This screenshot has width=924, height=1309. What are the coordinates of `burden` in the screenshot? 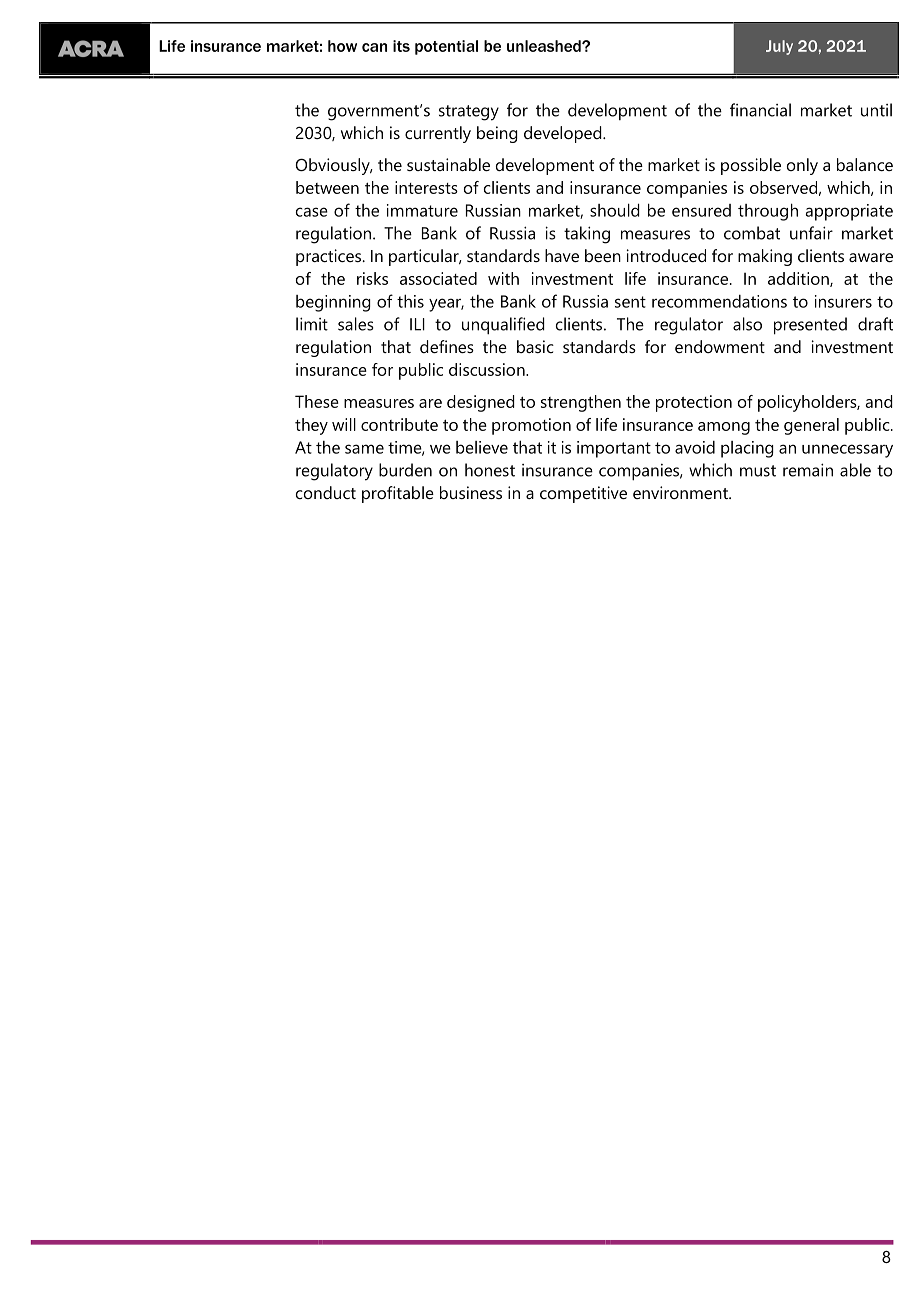 It's located at (405, 470).
